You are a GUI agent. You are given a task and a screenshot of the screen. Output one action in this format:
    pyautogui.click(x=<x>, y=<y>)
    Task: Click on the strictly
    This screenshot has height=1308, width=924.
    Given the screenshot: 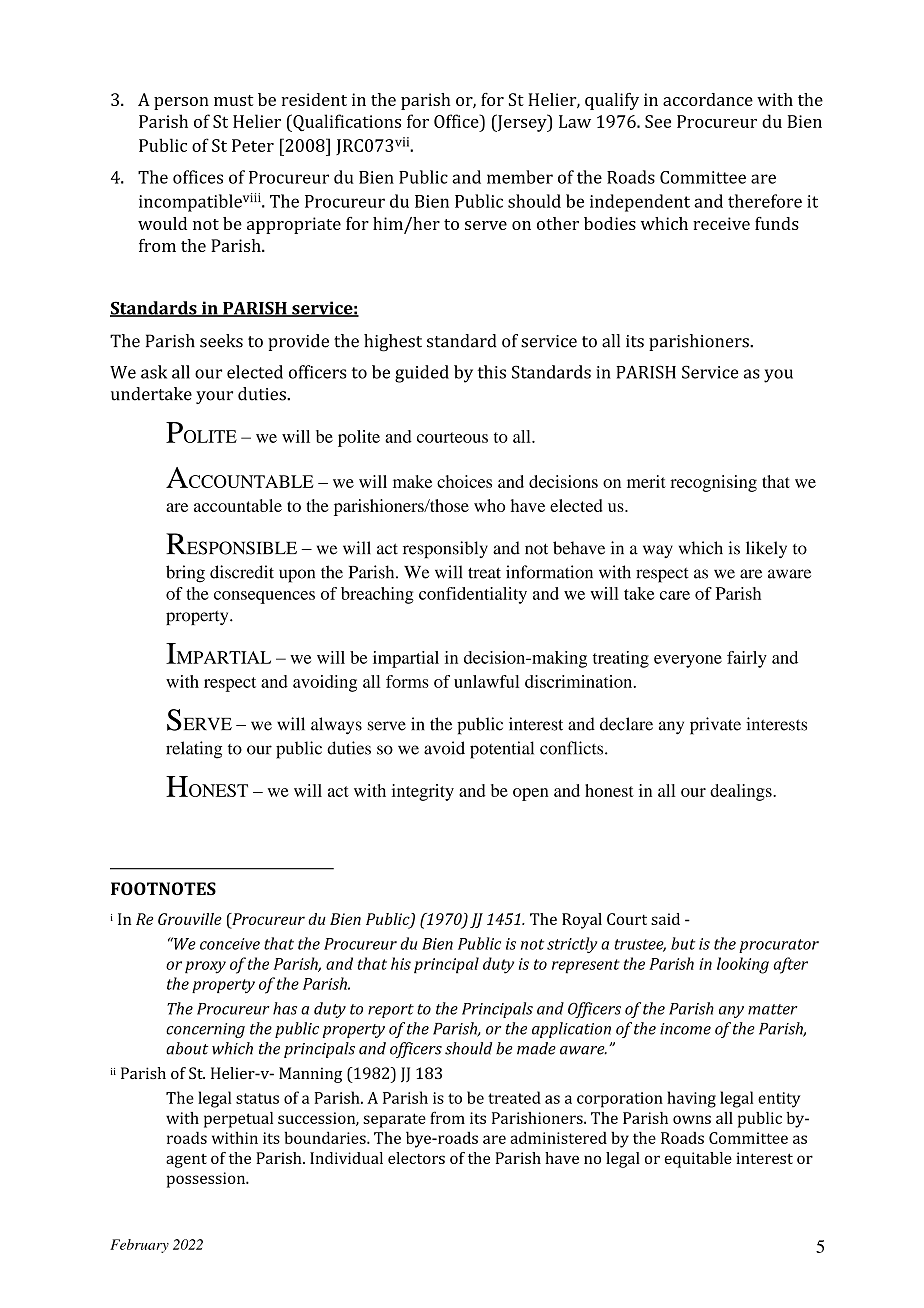 What is the action you would take?
    pyautogui.click(x=572, y=945)
